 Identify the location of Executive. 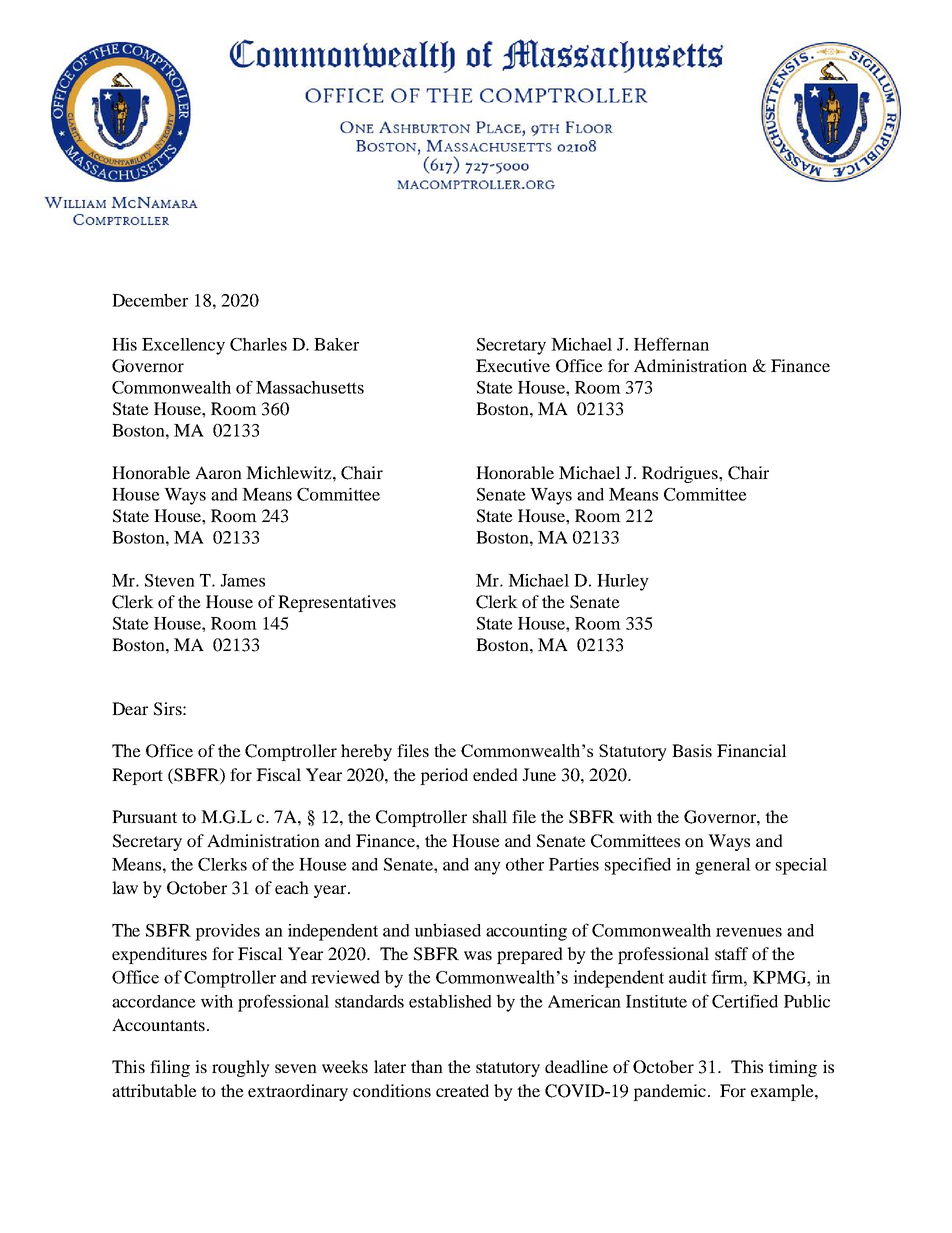
(513, 365).
